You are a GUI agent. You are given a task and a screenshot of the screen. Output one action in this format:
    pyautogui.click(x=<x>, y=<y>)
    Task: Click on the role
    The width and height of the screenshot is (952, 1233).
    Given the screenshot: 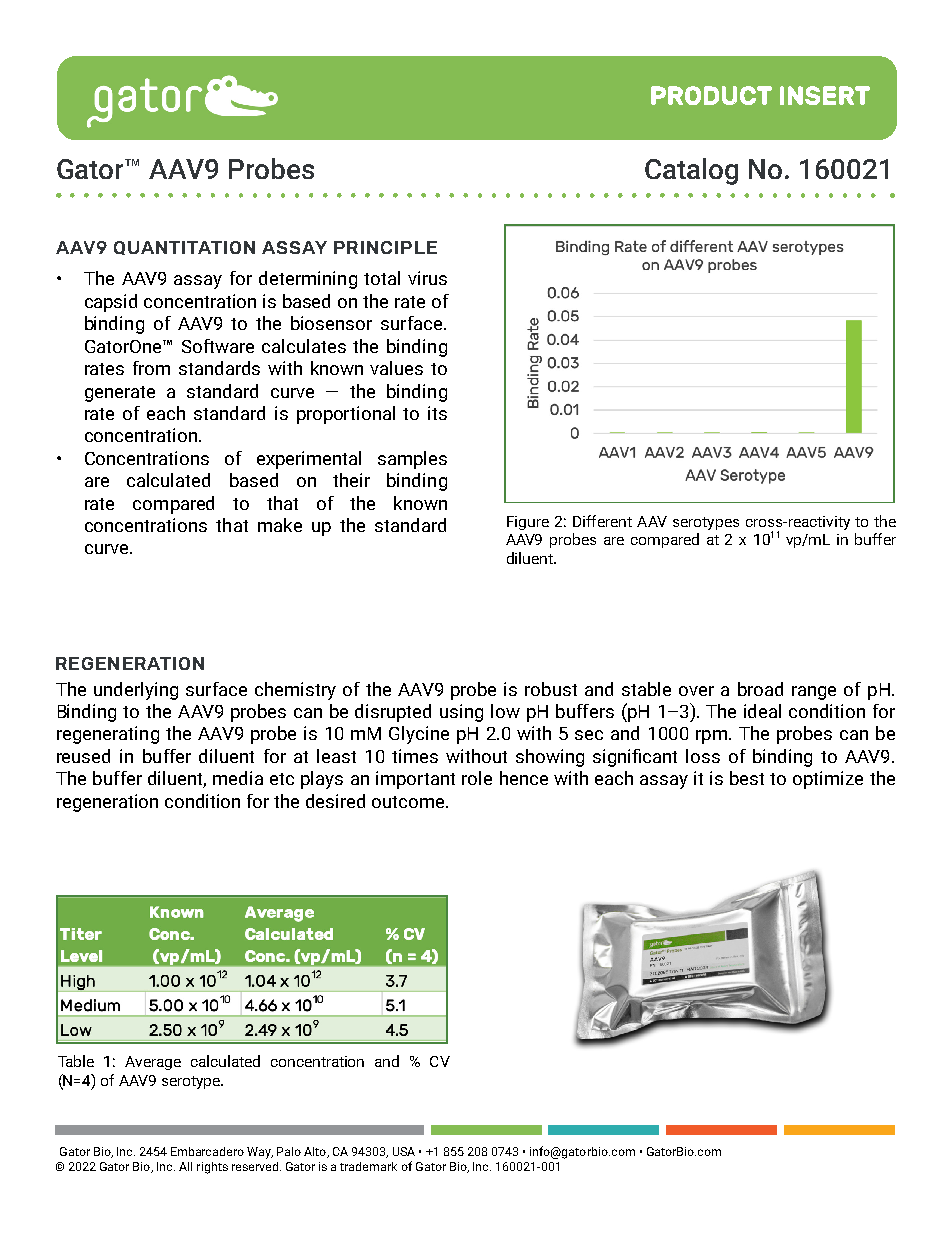 What is the action you would take?
    pyautogui.click(x=477, y=778)
